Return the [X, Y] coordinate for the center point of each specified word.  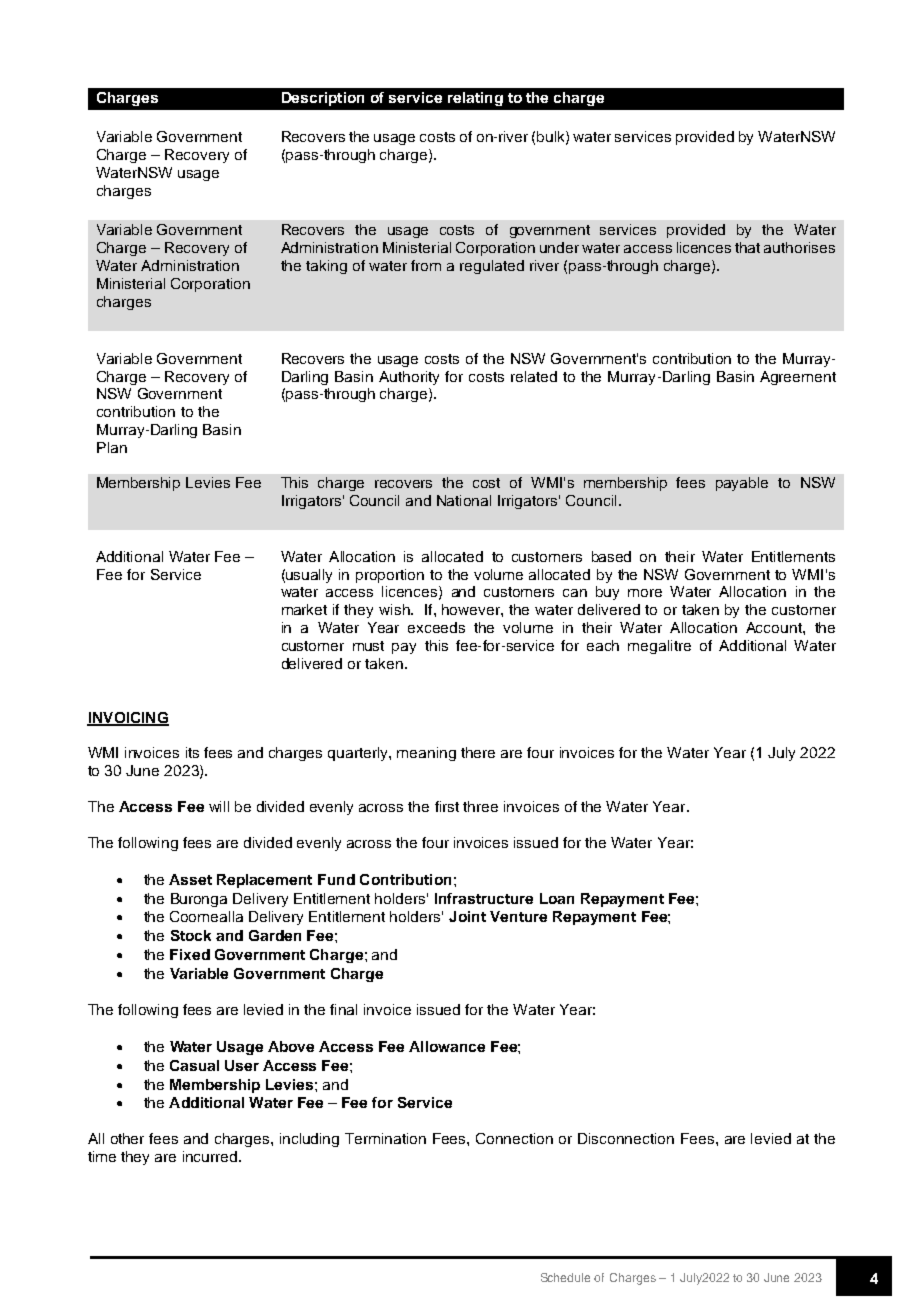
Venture [518, 916]
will [219, 806]
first [447, 806]
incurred [210, 1156]
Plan [112, 447]
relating [475, 99]
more [645, 593]
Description [323, 99]
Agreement [798, 378]
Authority [409, 378]
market [304, 609]
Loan [557, 898]
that [747, 247]
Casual [194, 1065]
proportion [390, 576]
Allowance [447, 1046]
